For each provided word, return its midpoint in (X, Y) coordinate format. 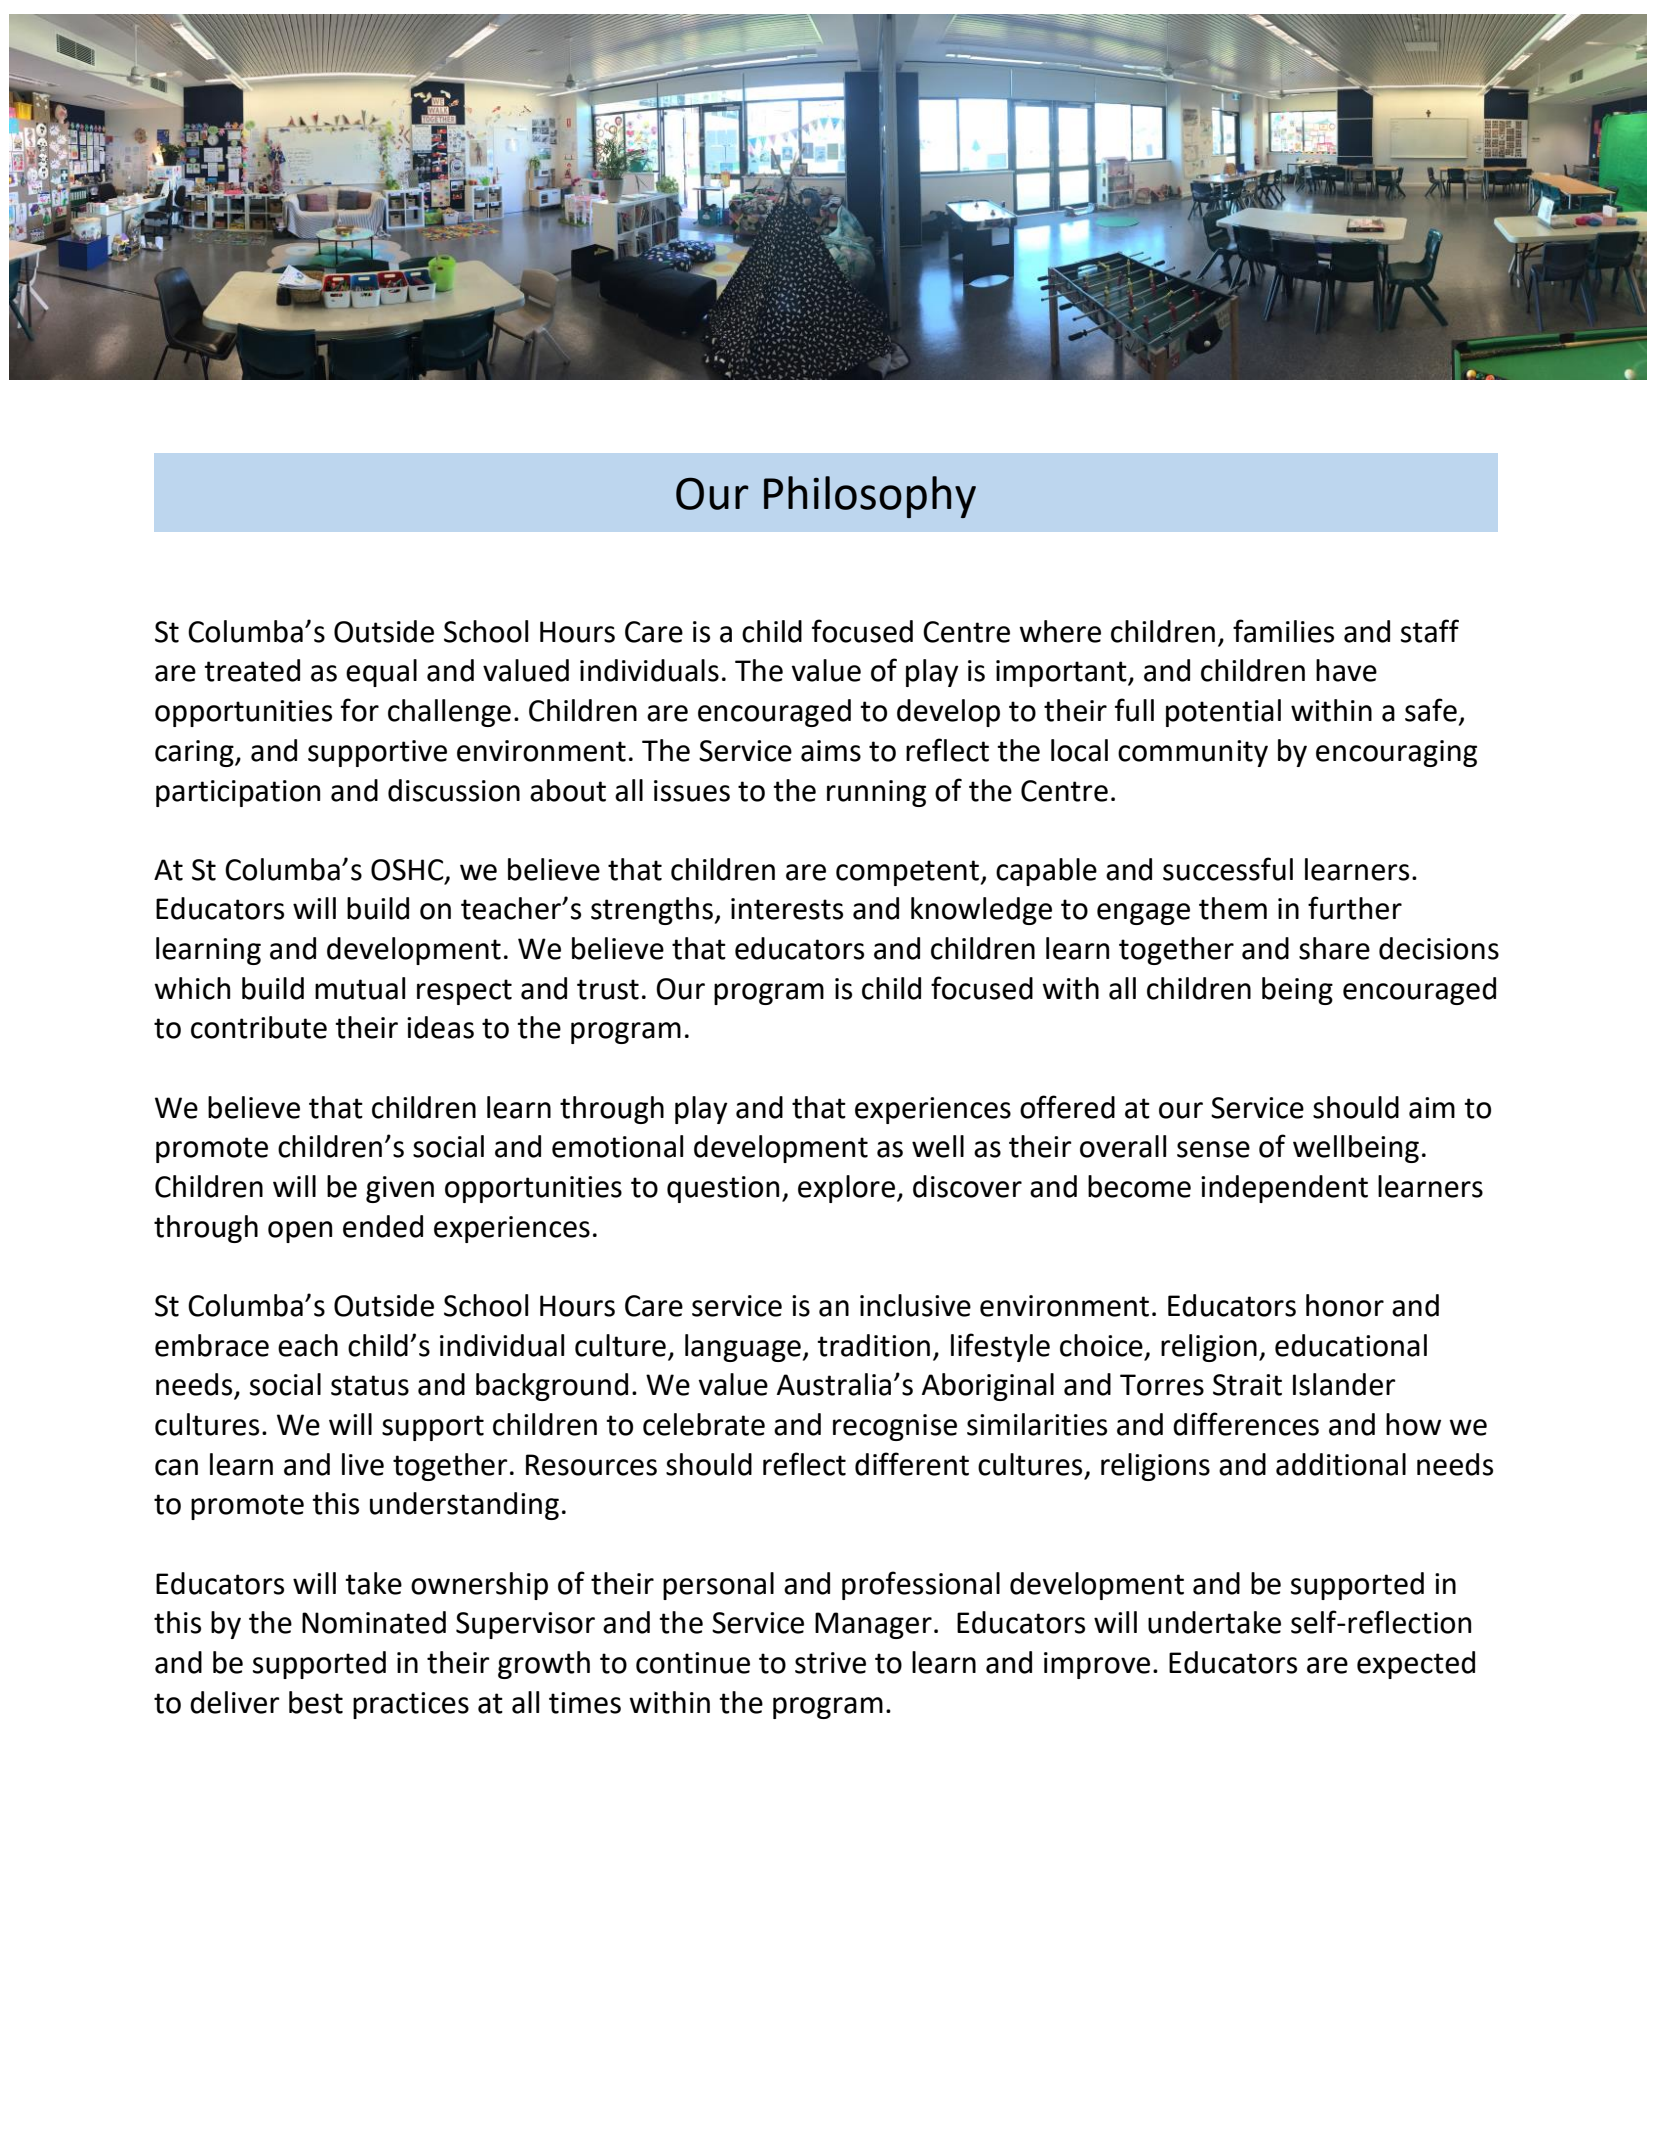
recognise (895, 1427)
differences (1246, 1424)
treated (252, 670)
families (1283, 631)
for (360, 710)
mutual (360, 988)
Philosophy (870, 497)
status (370, 1385)
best (316, 1702)
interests (787, 909)
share (1334, 948)
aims (831, 751)
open (300, 1232)
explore (846, 1189)
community (1193, 753)
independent (1284, 1189)
